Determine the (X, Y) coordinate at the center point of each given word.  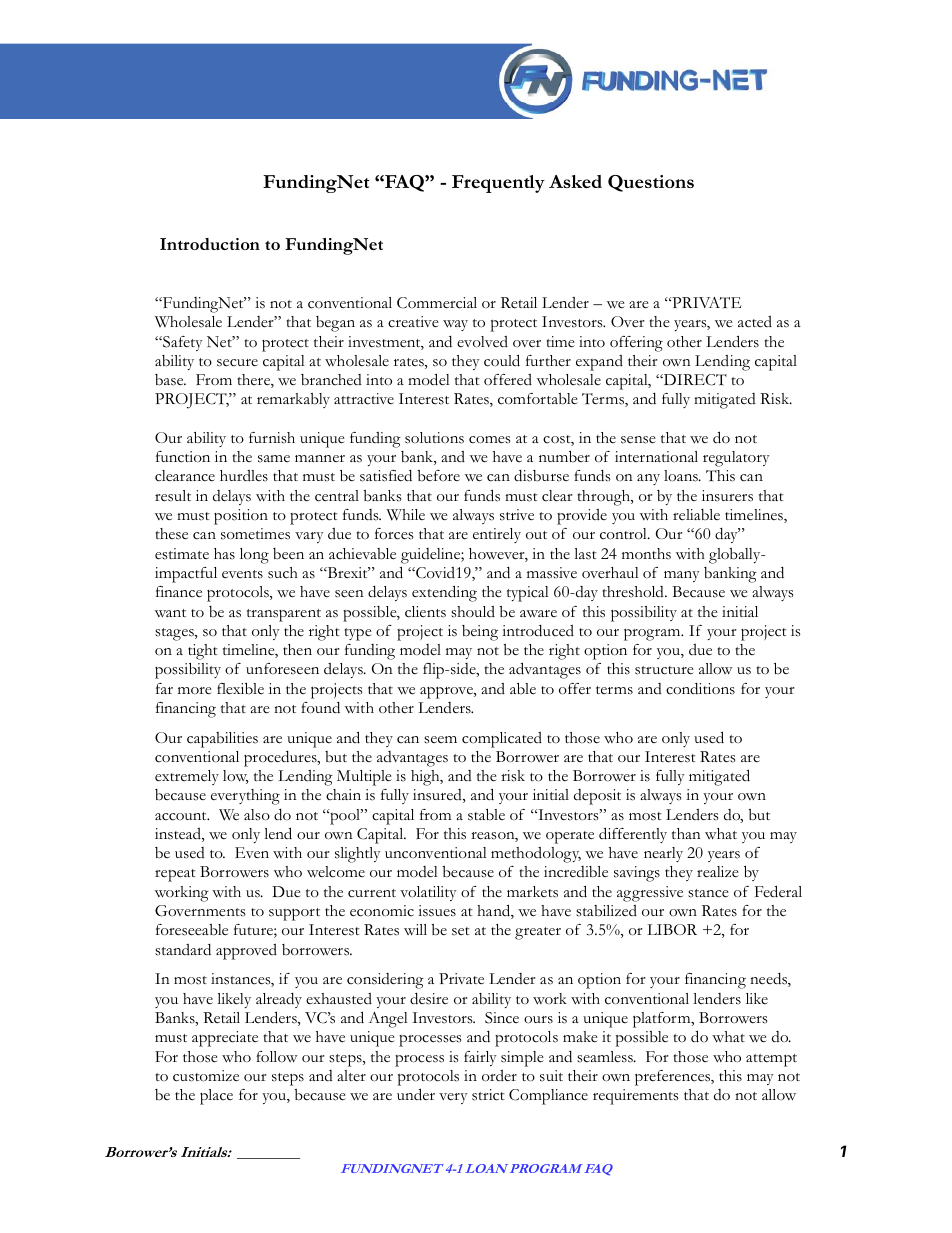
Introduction (210, 244)
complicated (502, 740)
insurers (727, 496)
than (686, 833)
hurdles (244, 476)
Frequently (498, 184)
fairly (480, 1058)
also (257, 815)
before (439, 476)
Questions (651, 183)
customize (206, 1076)
